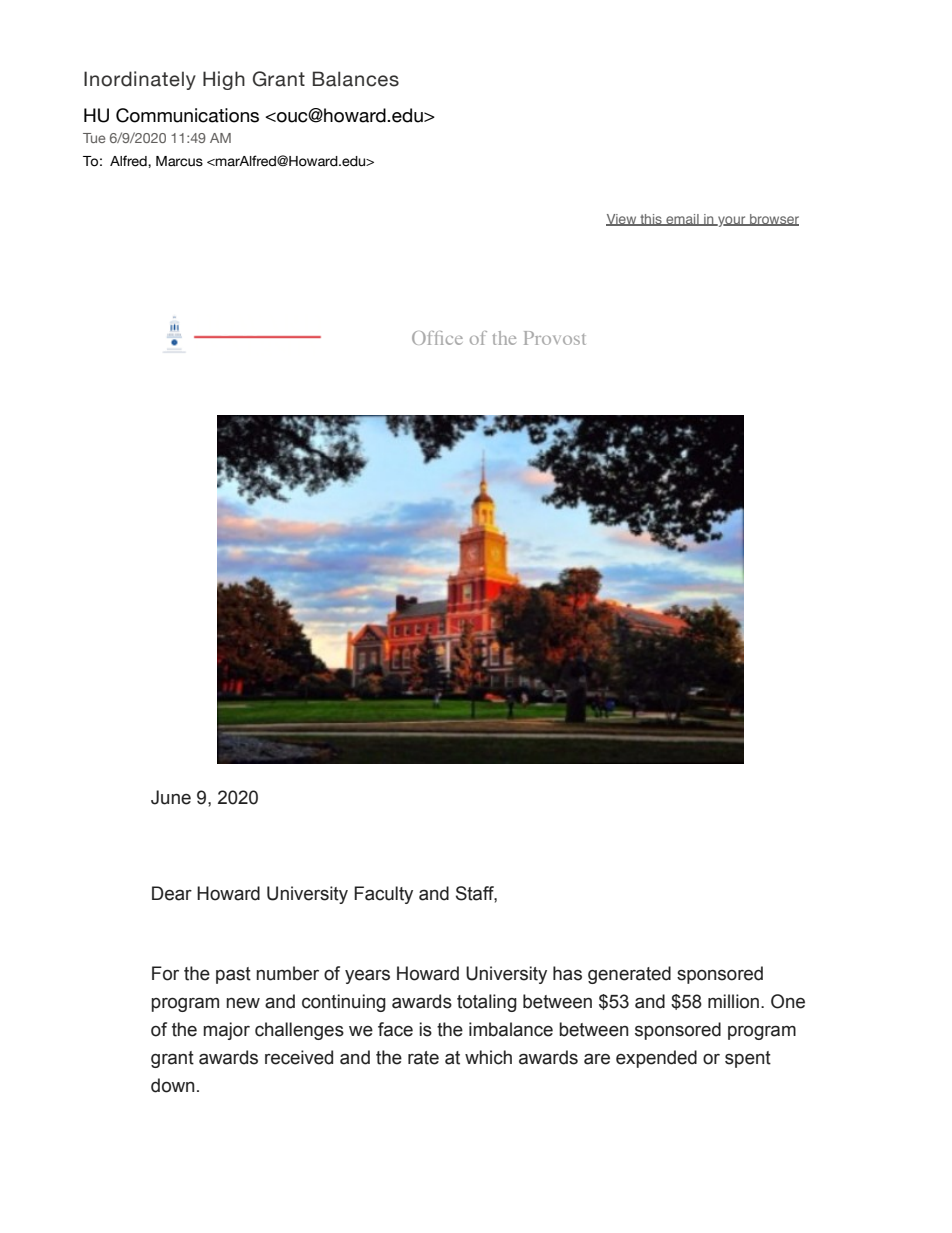 The height and width of the screenshot is (1233, 952). I want to click on Balances, so click(356, 79).
